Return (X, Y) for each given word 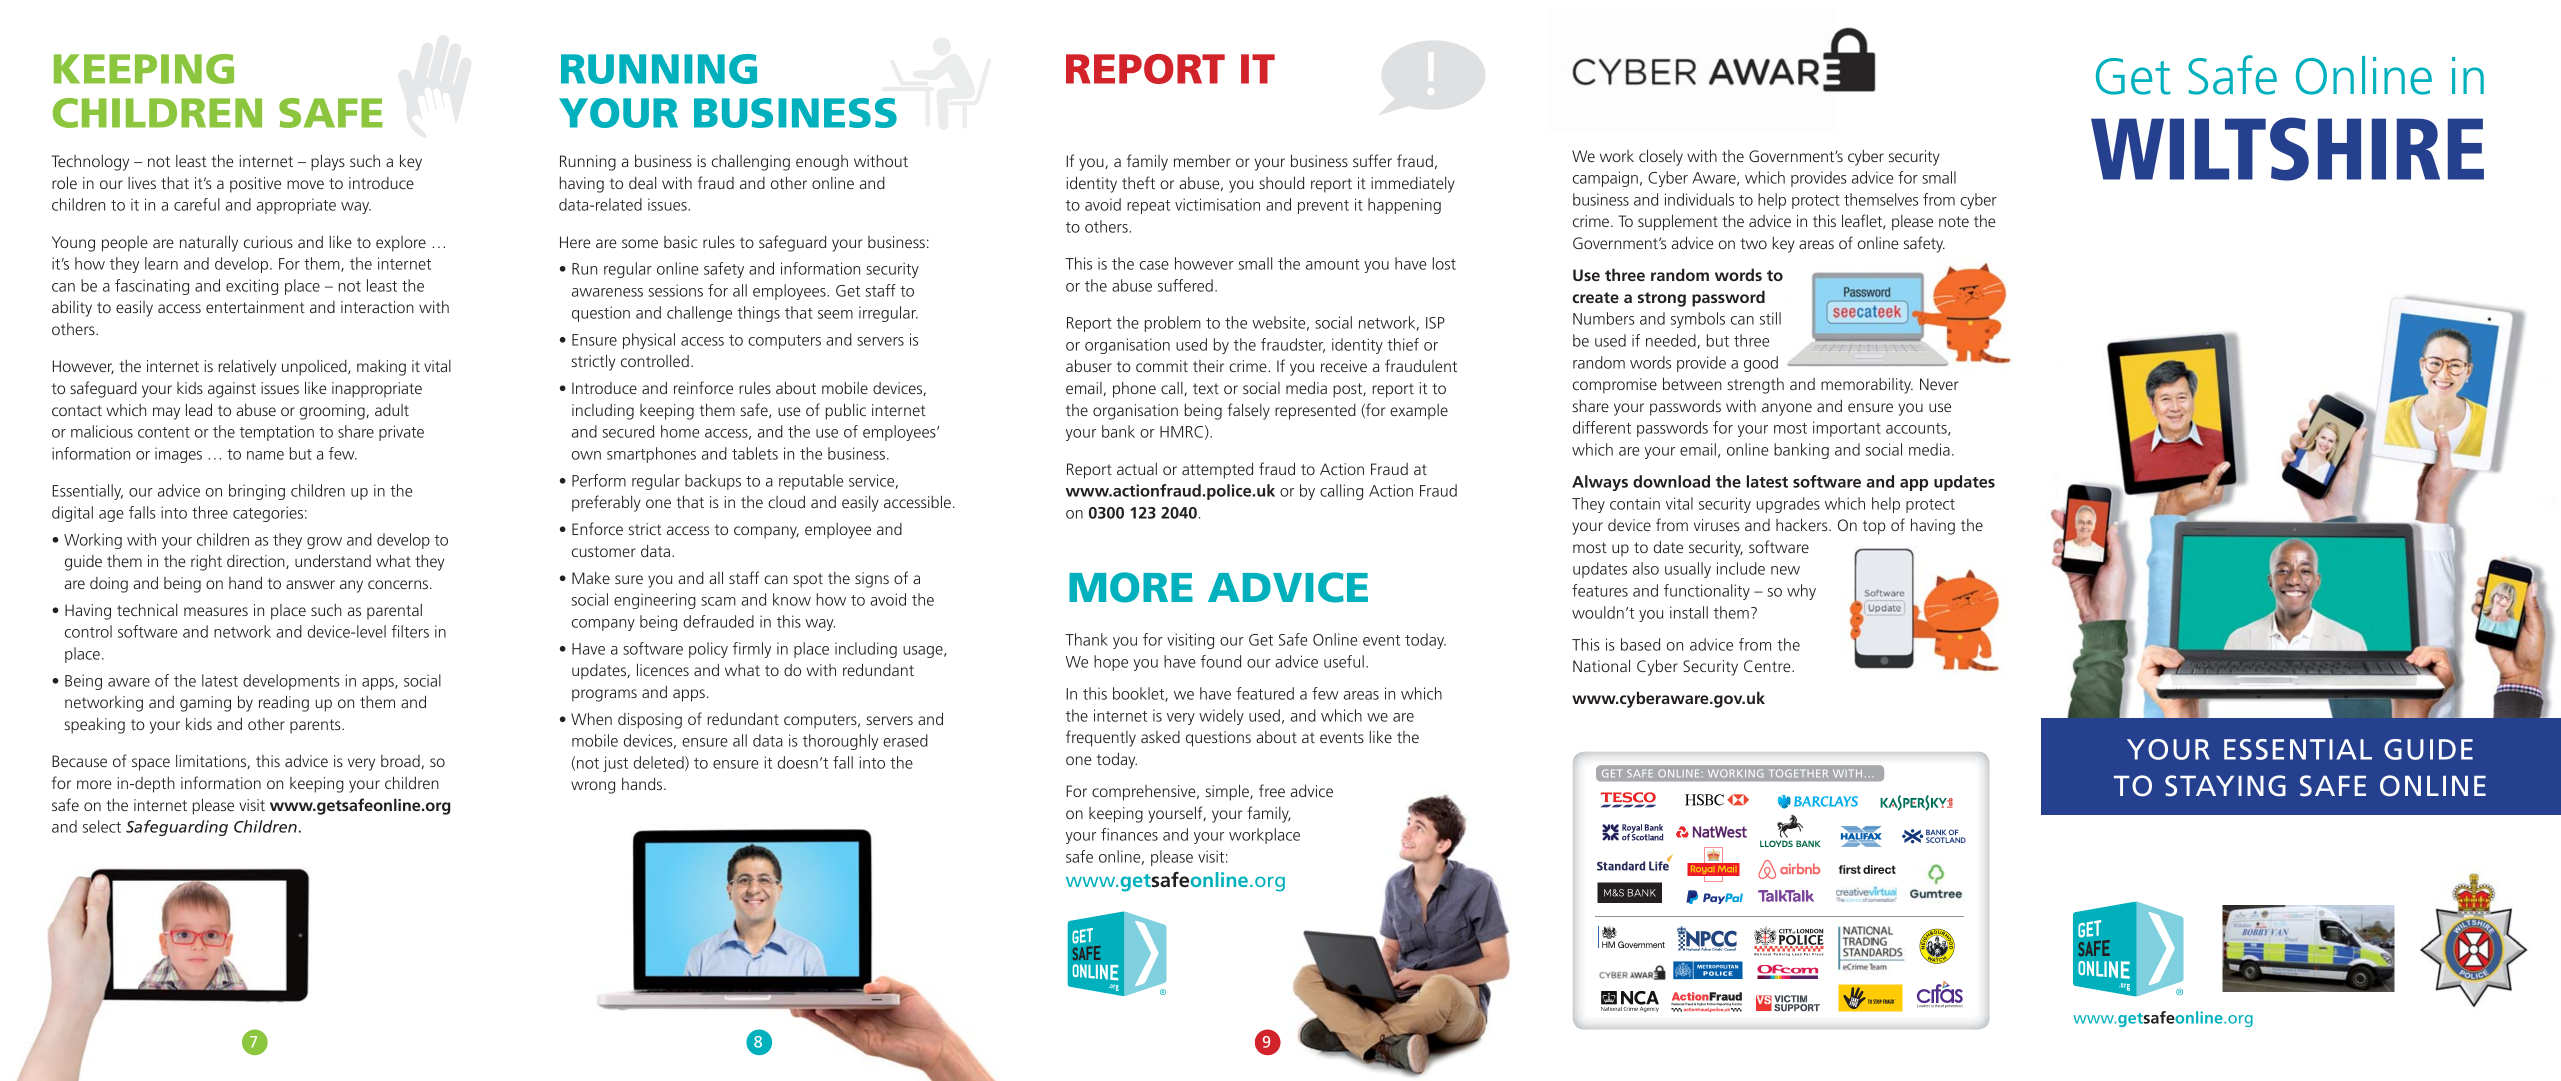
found (1221, 661)
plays (328, 162)
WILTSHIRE (2287, 149)
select (102, 826)
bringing (257, 492)
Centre (1768, 666)
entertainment (255, 307)
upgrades (1788, 505)
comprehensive (1145, 793)
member (1202, 161)
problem (1173, 324)
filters (410, 631)
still (1770, 318)
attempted (1217, 470)
